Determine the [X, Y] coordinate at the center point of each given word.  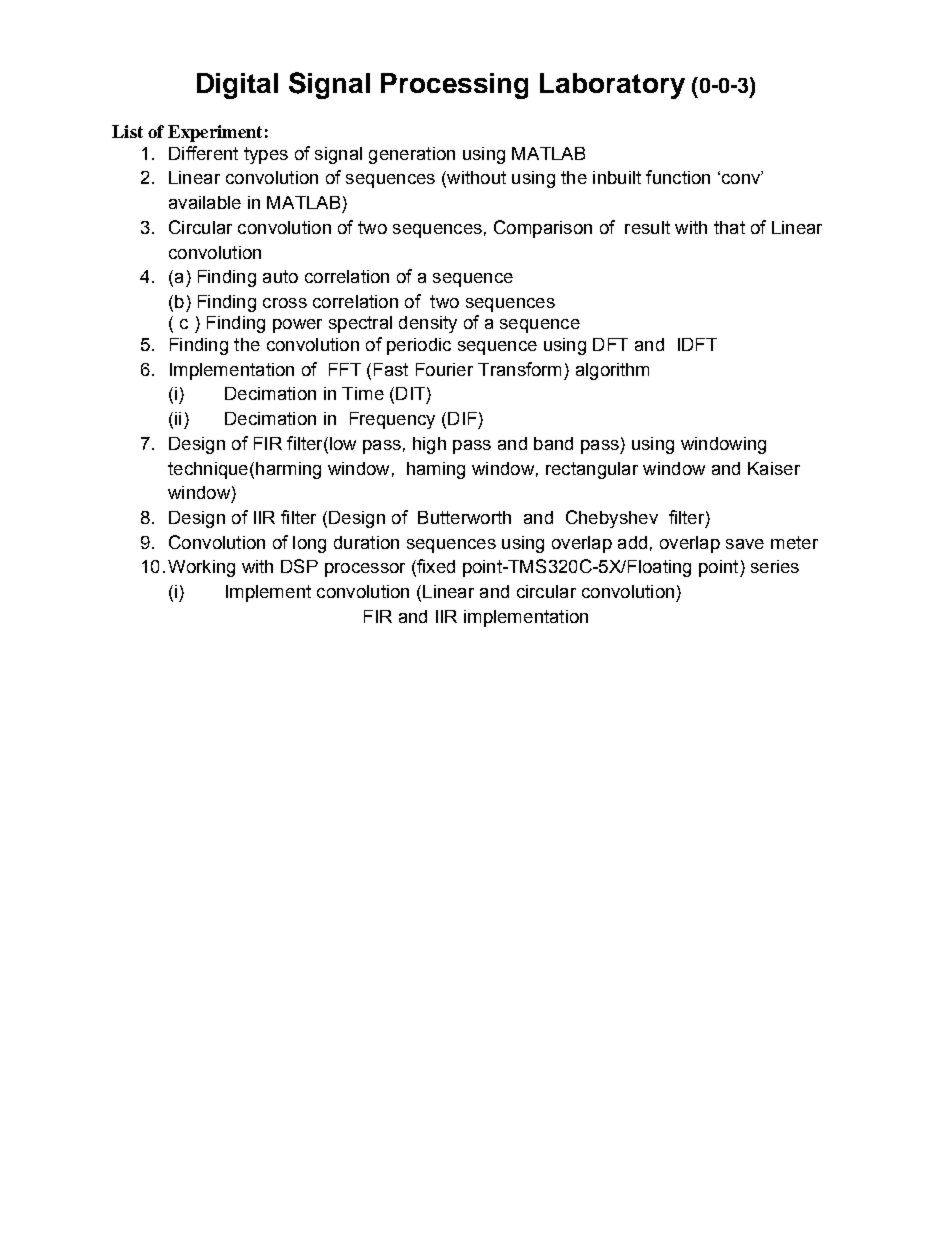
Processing [454, 86]
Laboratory [612, 86]
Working [201, 568]
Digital [237, 86]
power [297, 326]
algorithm [612, 371]
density [428, 324]
